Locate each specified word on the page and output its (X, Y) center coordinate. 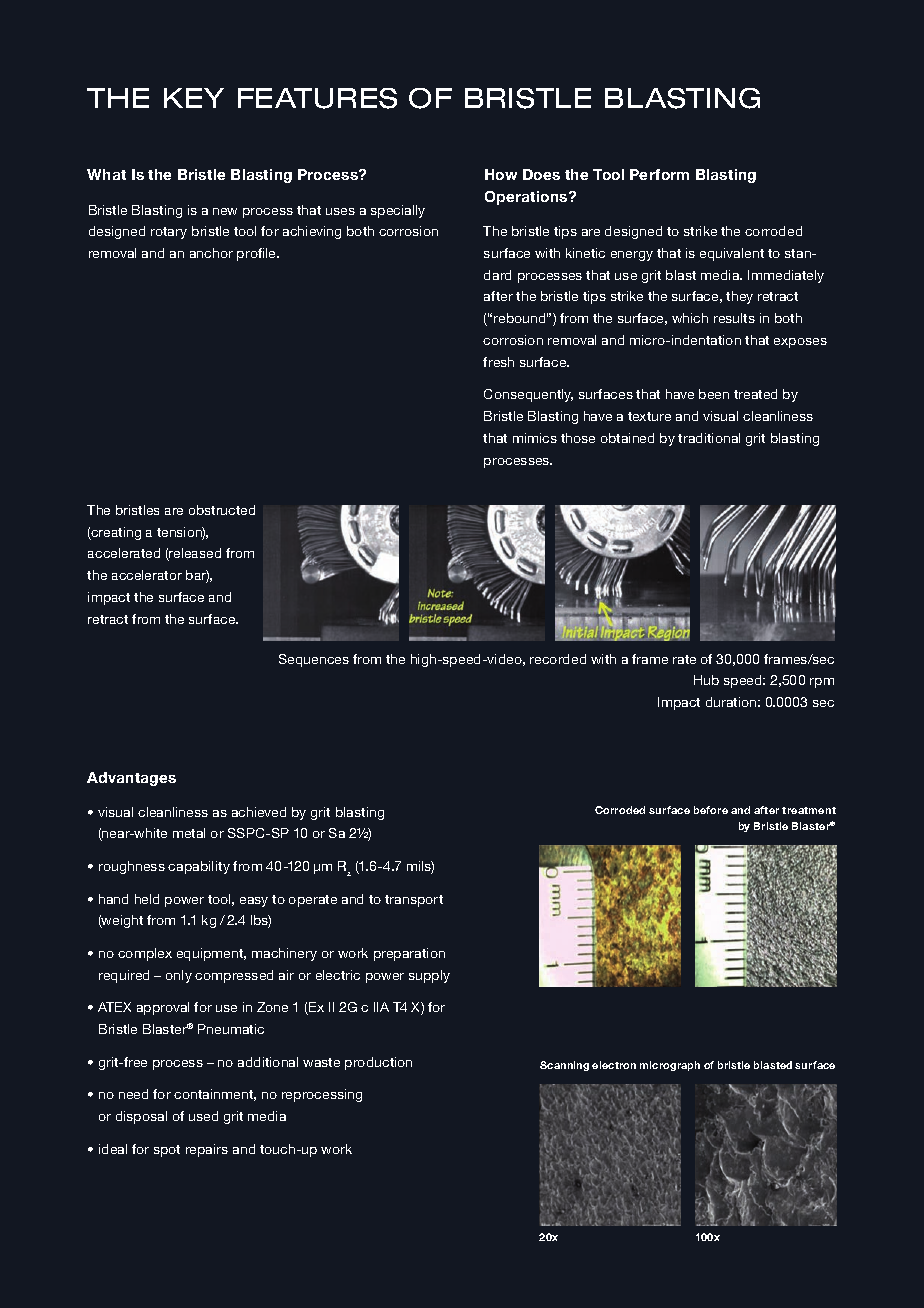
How (501, 174)
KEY (194, 98)
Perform (659, 174)
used (203, 1116)
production (378, 1063)
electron (614, 1065)
